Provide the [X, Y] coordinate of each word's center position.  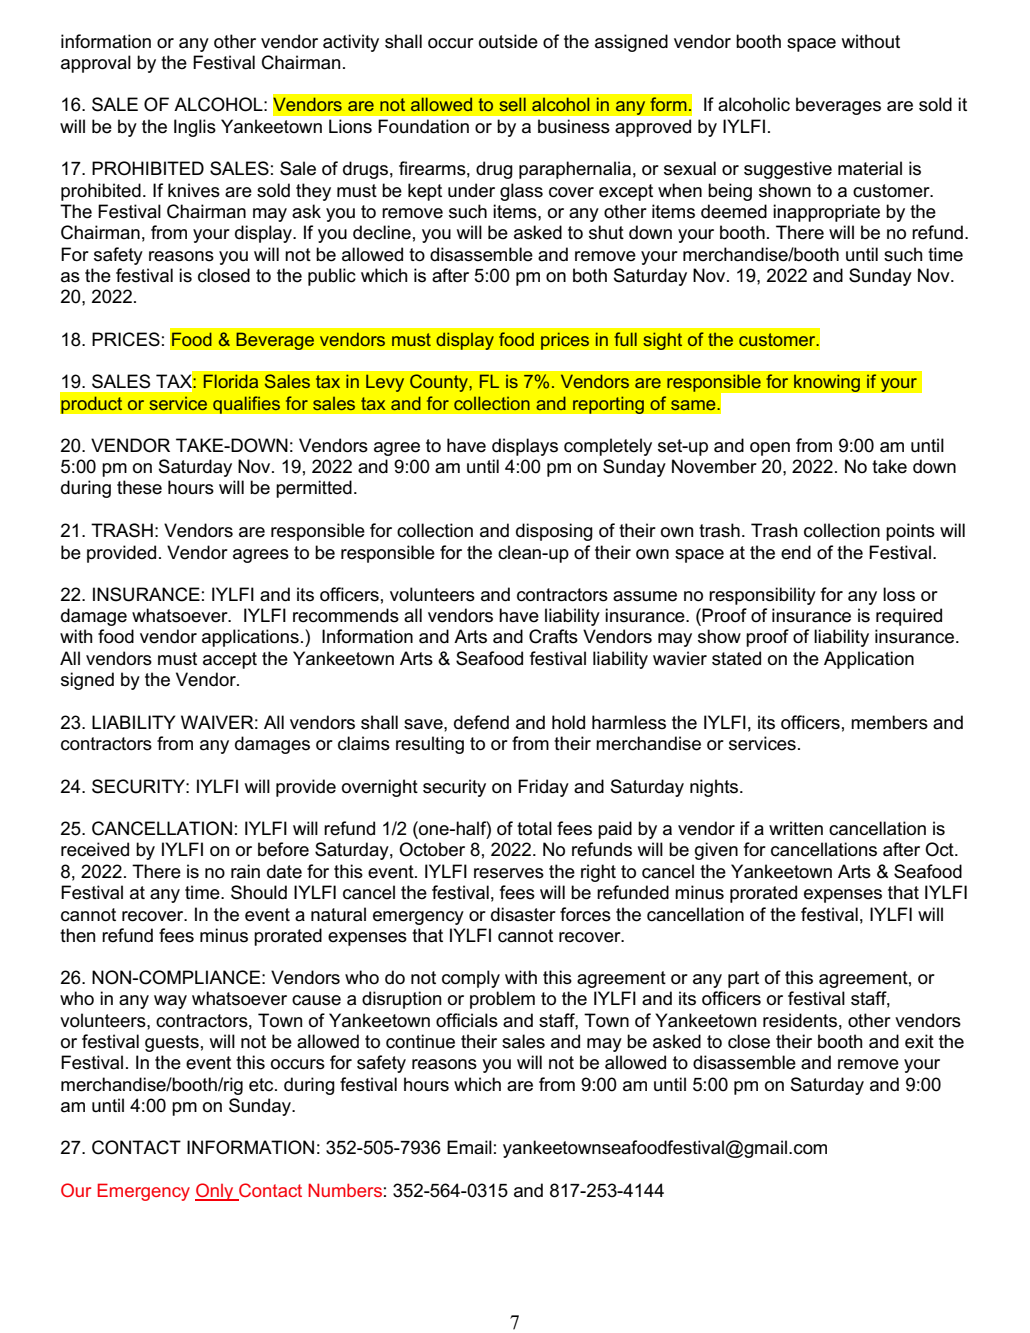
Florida [231, 381]
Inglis [195, 128]
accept [230, 660]
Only [215, 1192]
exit [919, 1041]
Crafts [553, 636]
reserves [509, 873]
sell [512, 104]
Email [469, 1147]
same [694, 405]
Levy [385, 383]
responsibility [762, 596]
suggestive [788, 170]
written [796, 828]
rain [245, 871]
